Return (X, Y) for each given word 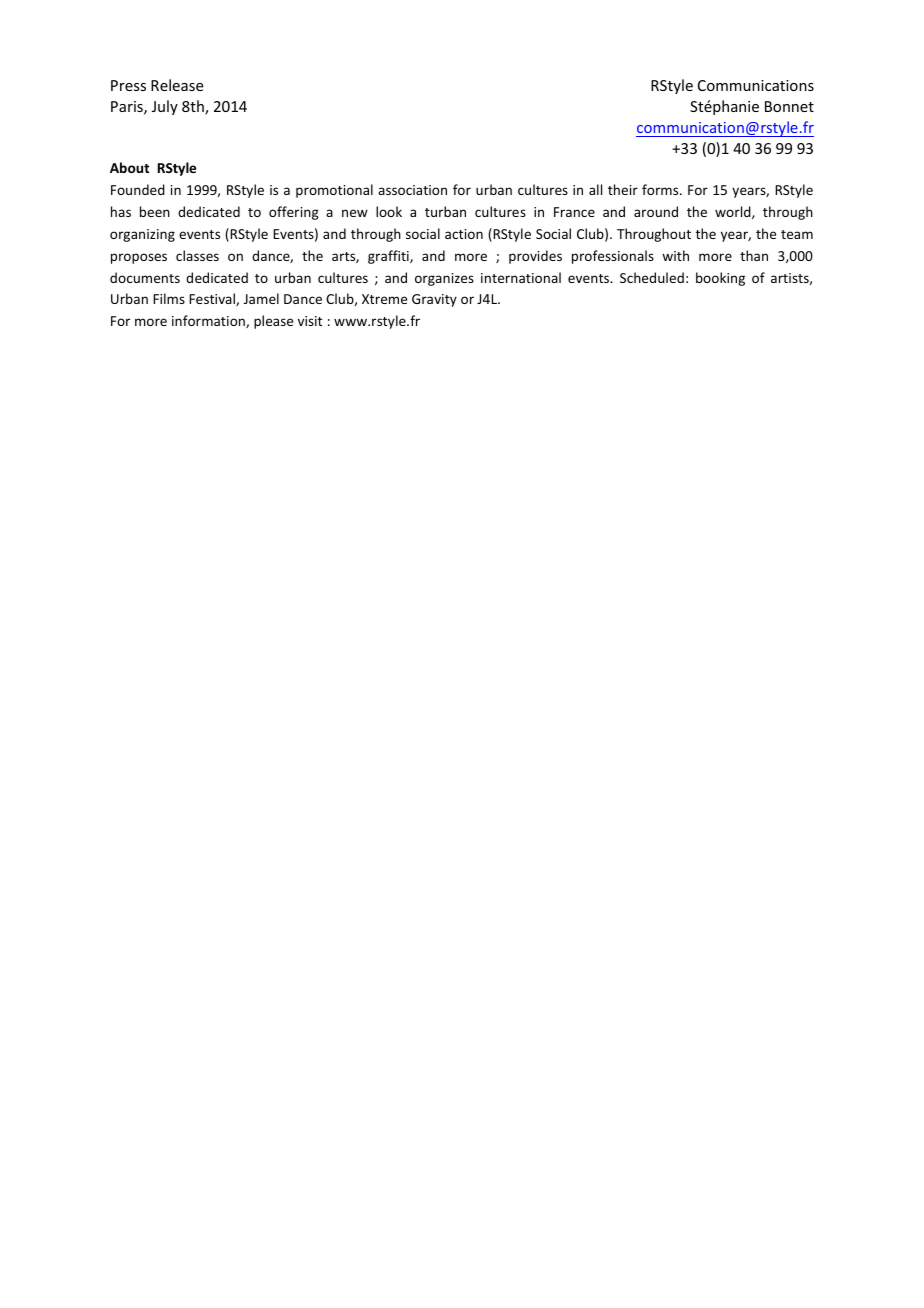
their (623, 189)
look (389, 211)
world (734, 212)
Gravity (434, 300)
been (155, 211)
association (412, 190)
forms (661, 189)
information (209, 321)
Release (177, 85)
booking (720, 279)
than (754, 255)
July (165, 107)
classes (197, 255)
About (129, 167)
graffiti (389, 257)
